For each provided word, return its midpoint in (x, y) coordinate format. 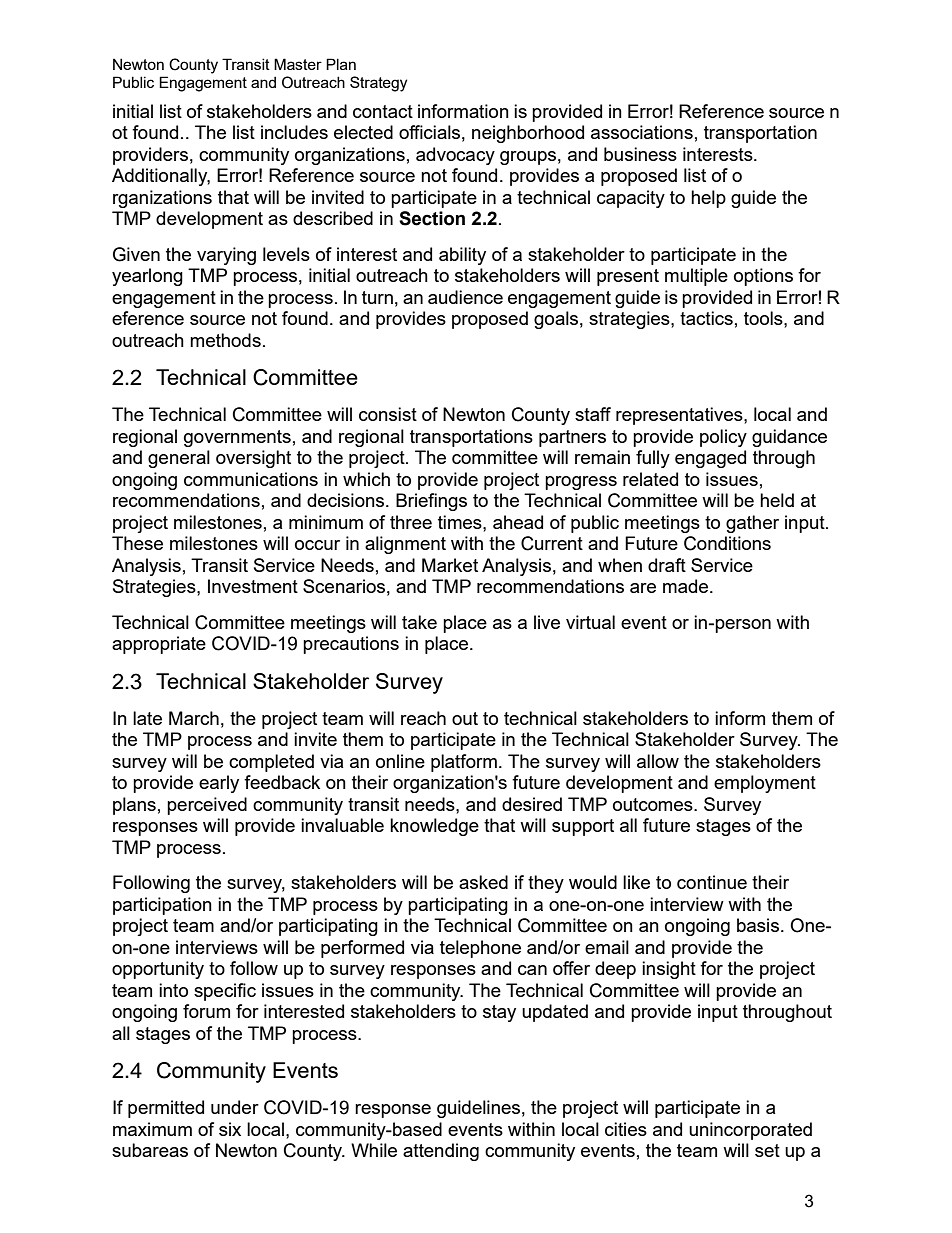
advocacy (455, 156)
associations (642, 132)
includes (294, 132)
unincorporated (750, 1131)
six (230, 1129)
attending (441, 1152)
